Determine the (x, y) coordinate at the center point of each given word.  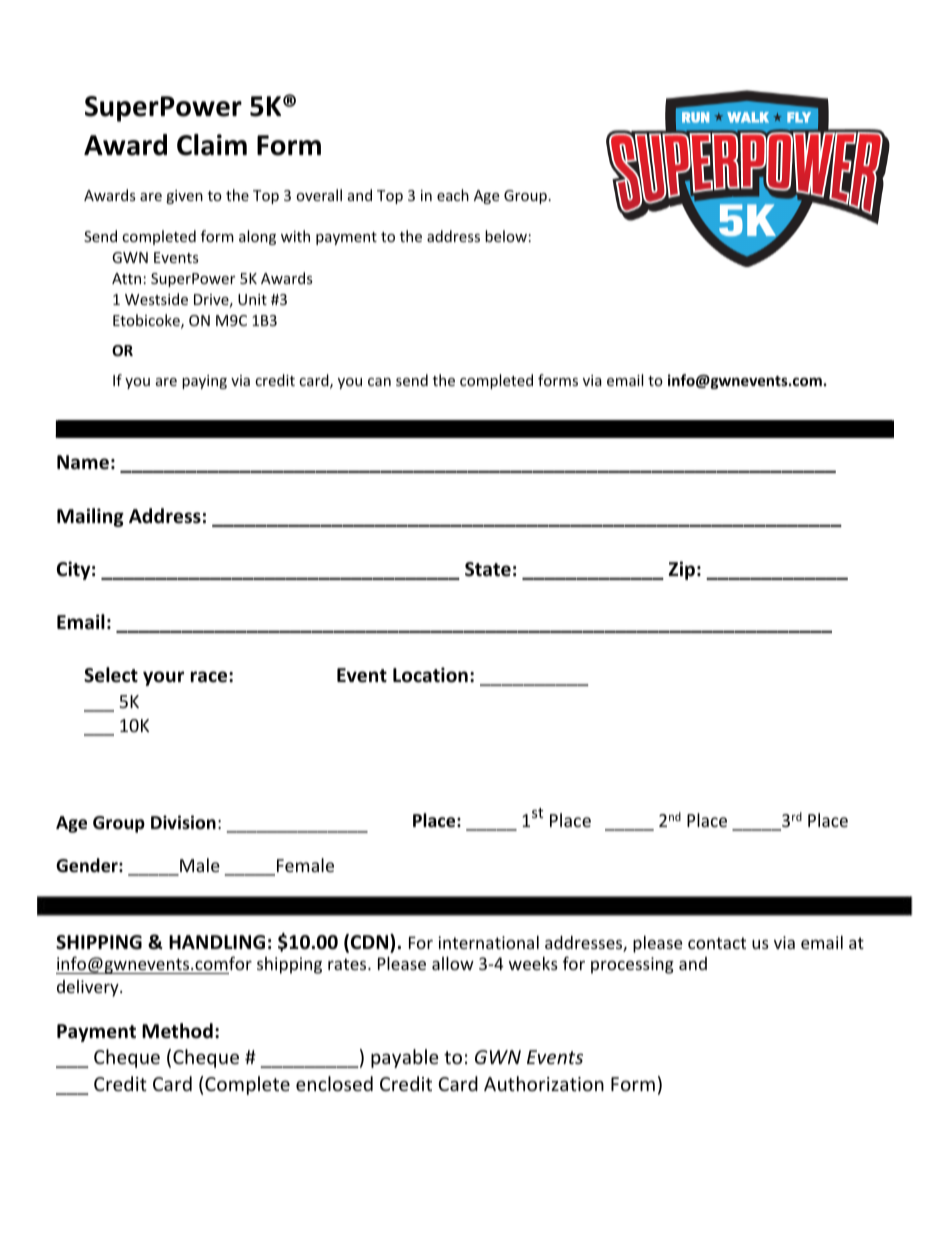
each (453, 195)
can (379, 382)
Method (177, 1031)
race (210, 677)
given (184, 197)
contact (717, 943)
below (506, 236)
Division (183, 822)
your (163, 678)
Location (430, 675)
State (488, 569)
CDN (371, 943)
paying (204, 382)
